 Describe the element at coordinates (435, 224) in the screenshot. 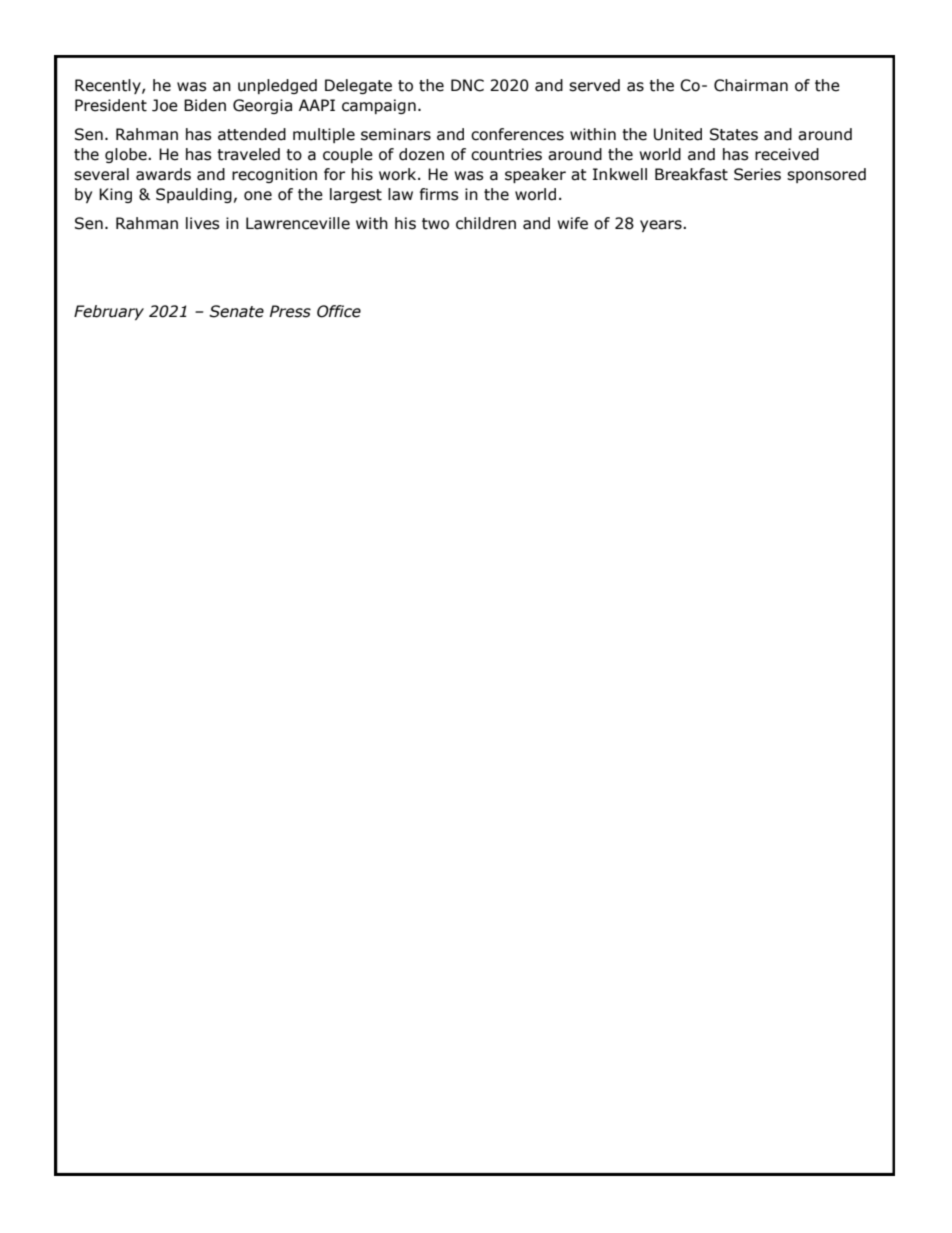

I see `two` at that location.
